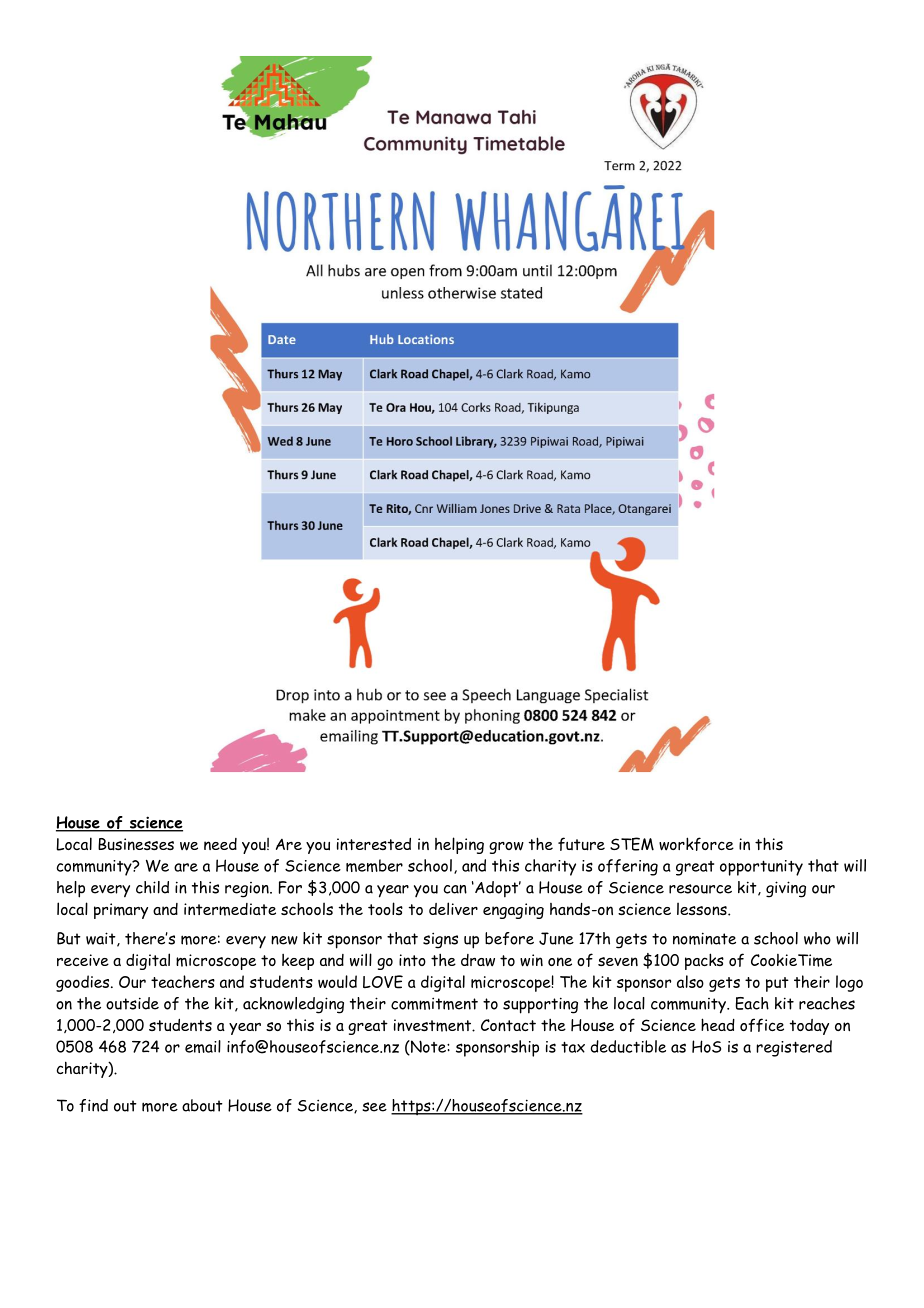 This screenshot has height=1308, width=924. I want to click on workforce, so click(696, 844).
